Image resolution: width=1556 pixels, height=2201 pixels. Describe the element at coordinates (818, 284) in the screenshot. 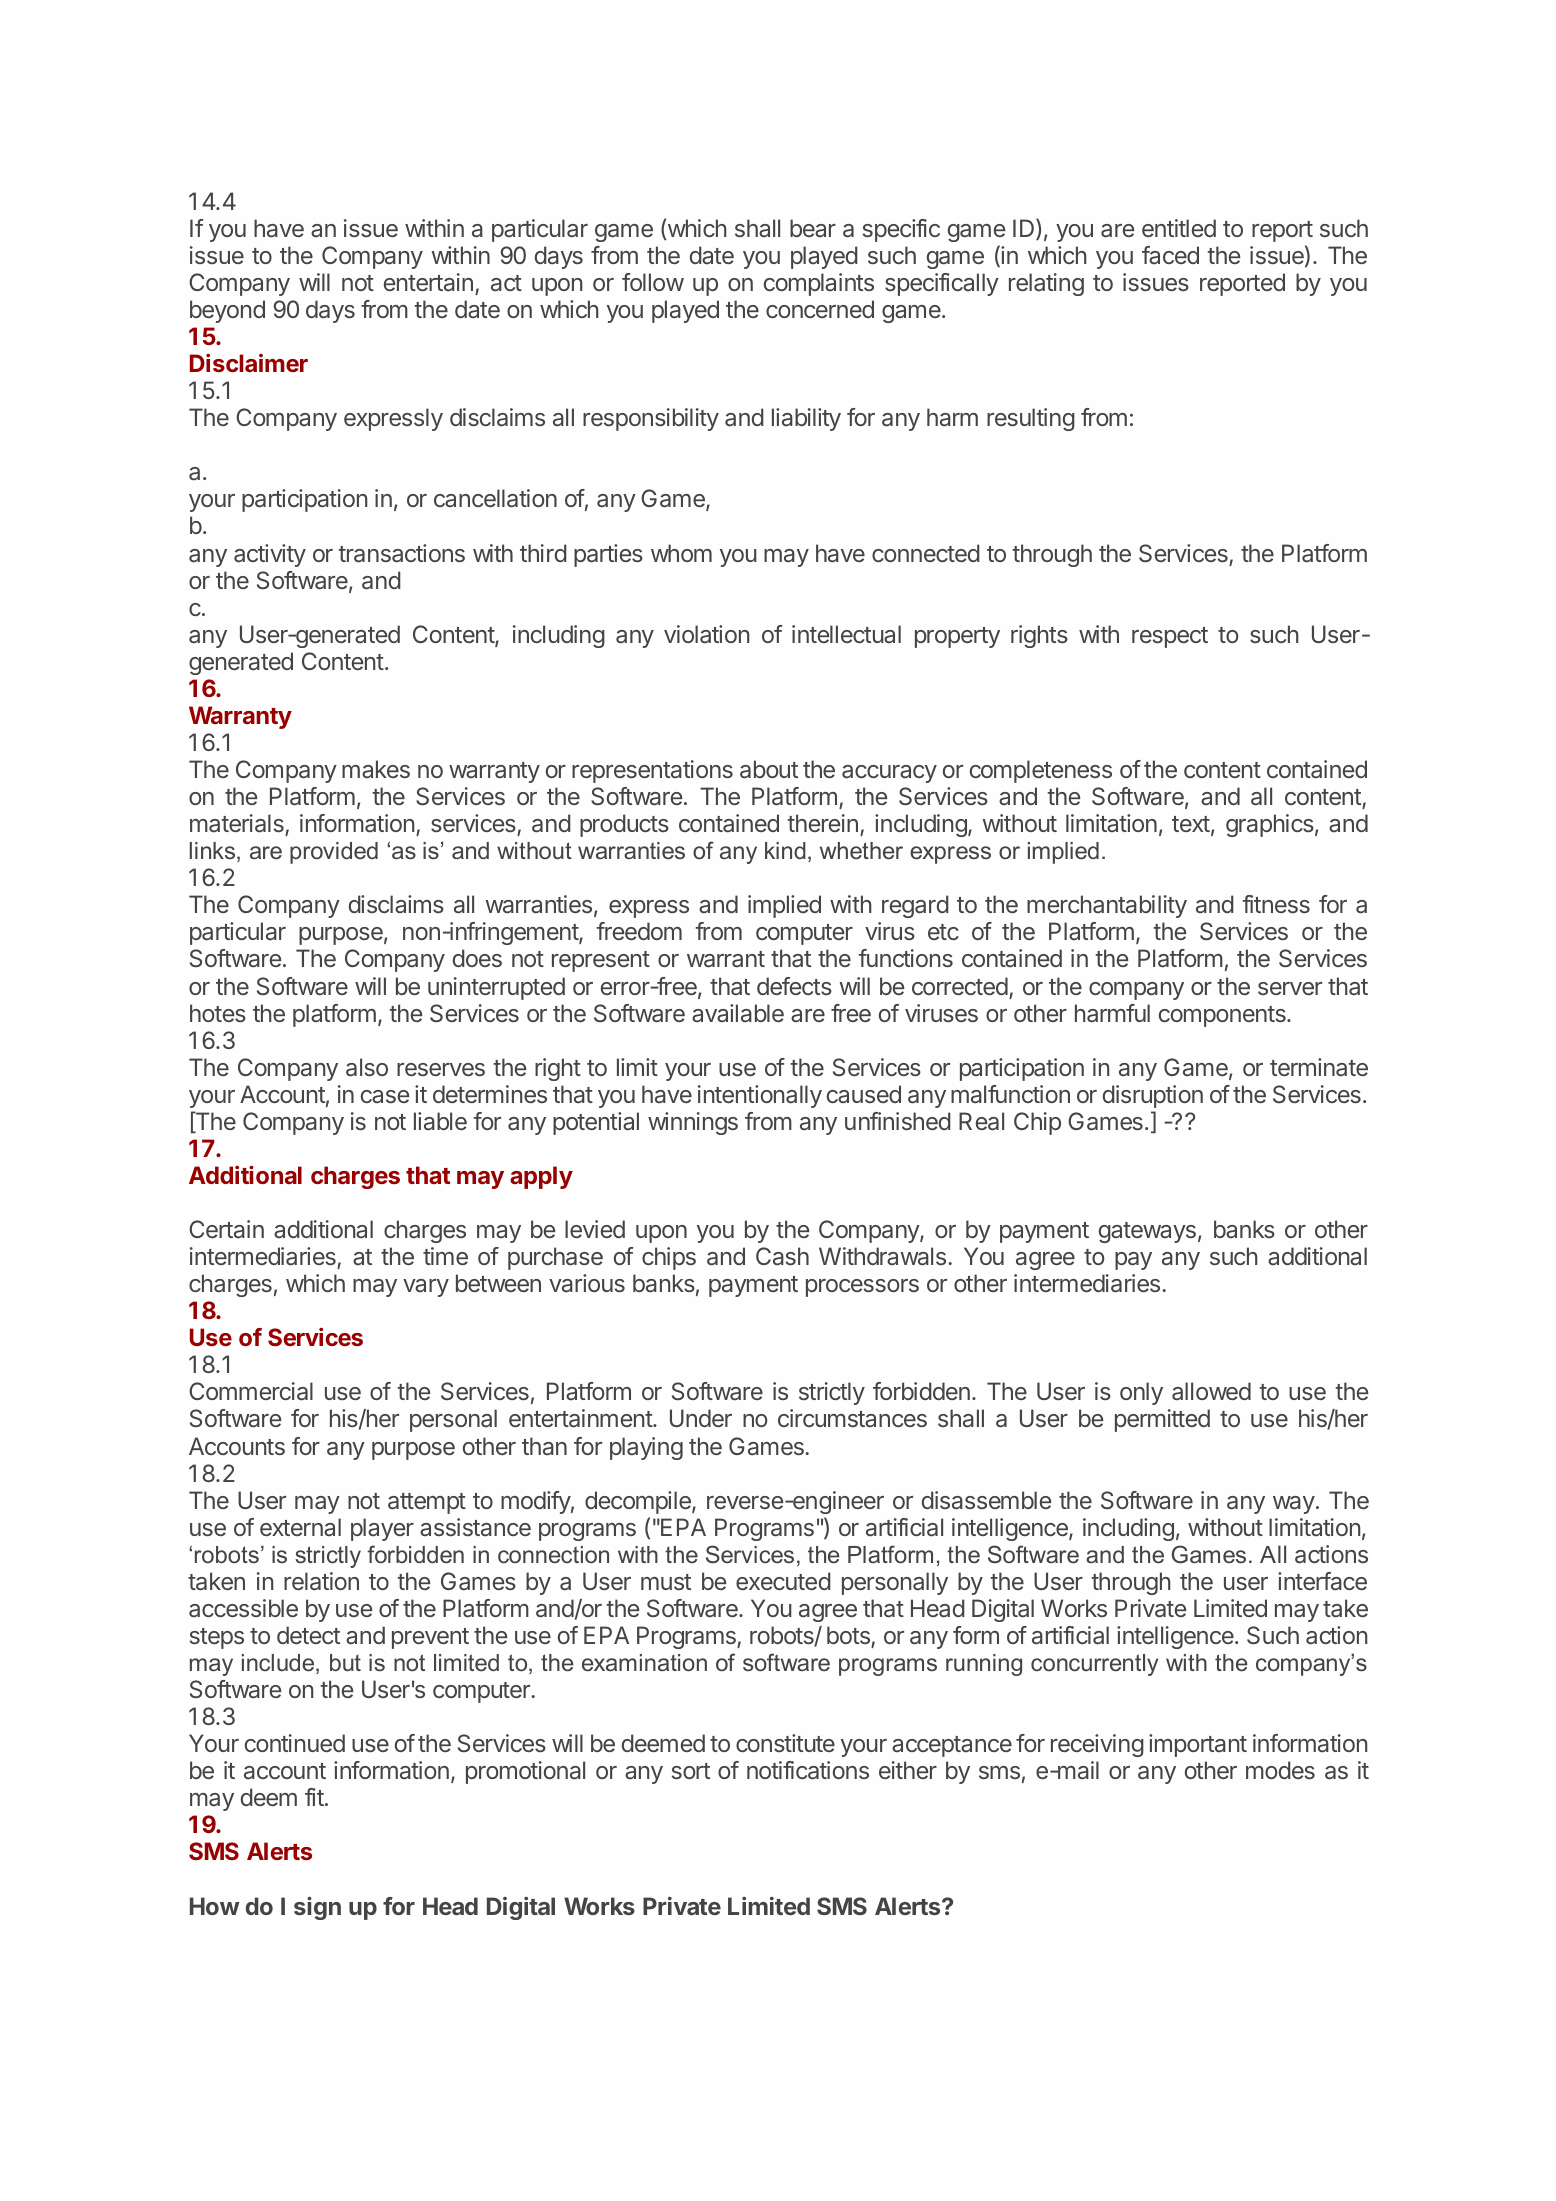

I see `complaints` at that location.
